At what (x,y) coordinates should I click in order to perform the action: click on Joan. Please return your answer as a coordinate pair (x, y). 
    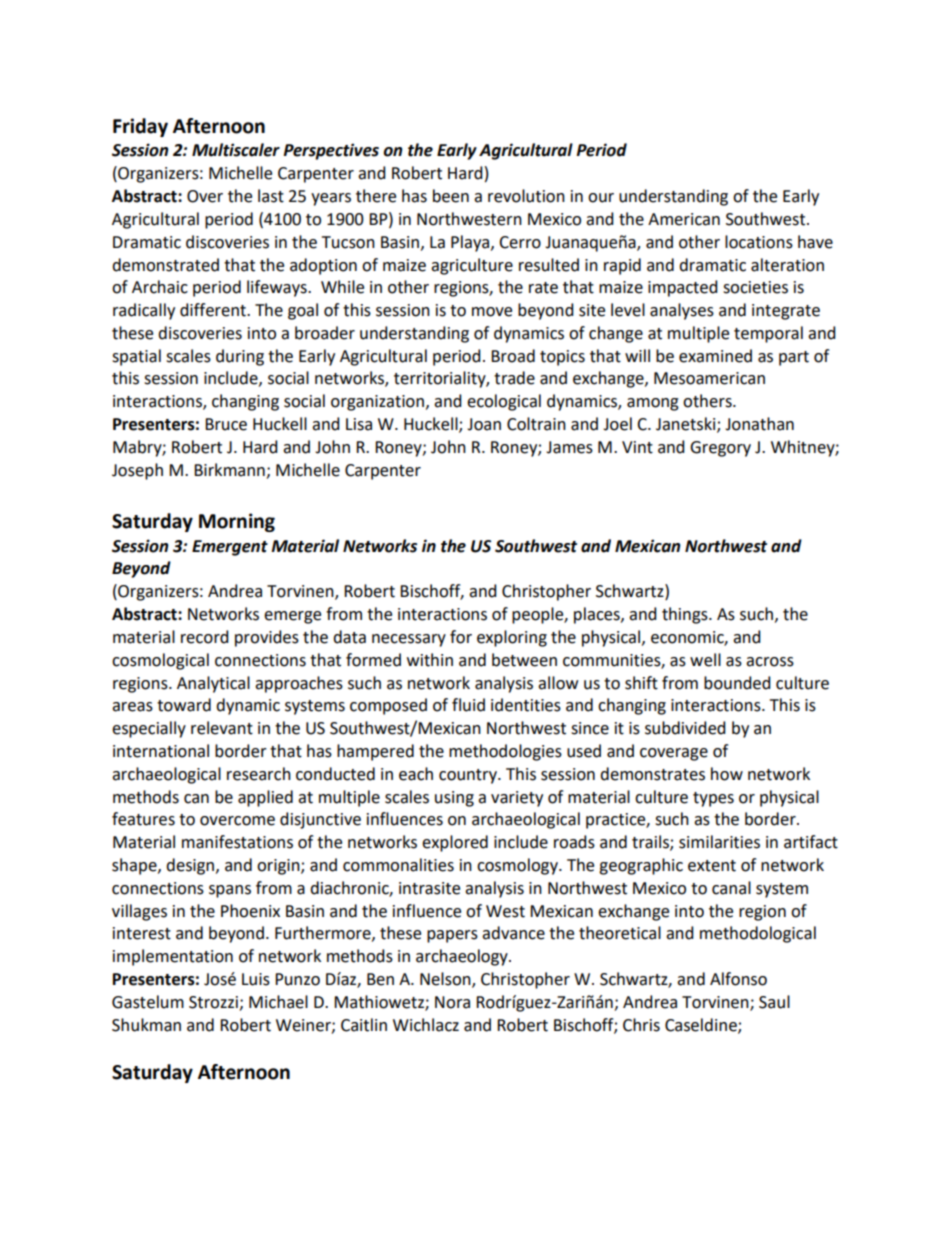
    Looking at the image, I should click on (484, 424).
